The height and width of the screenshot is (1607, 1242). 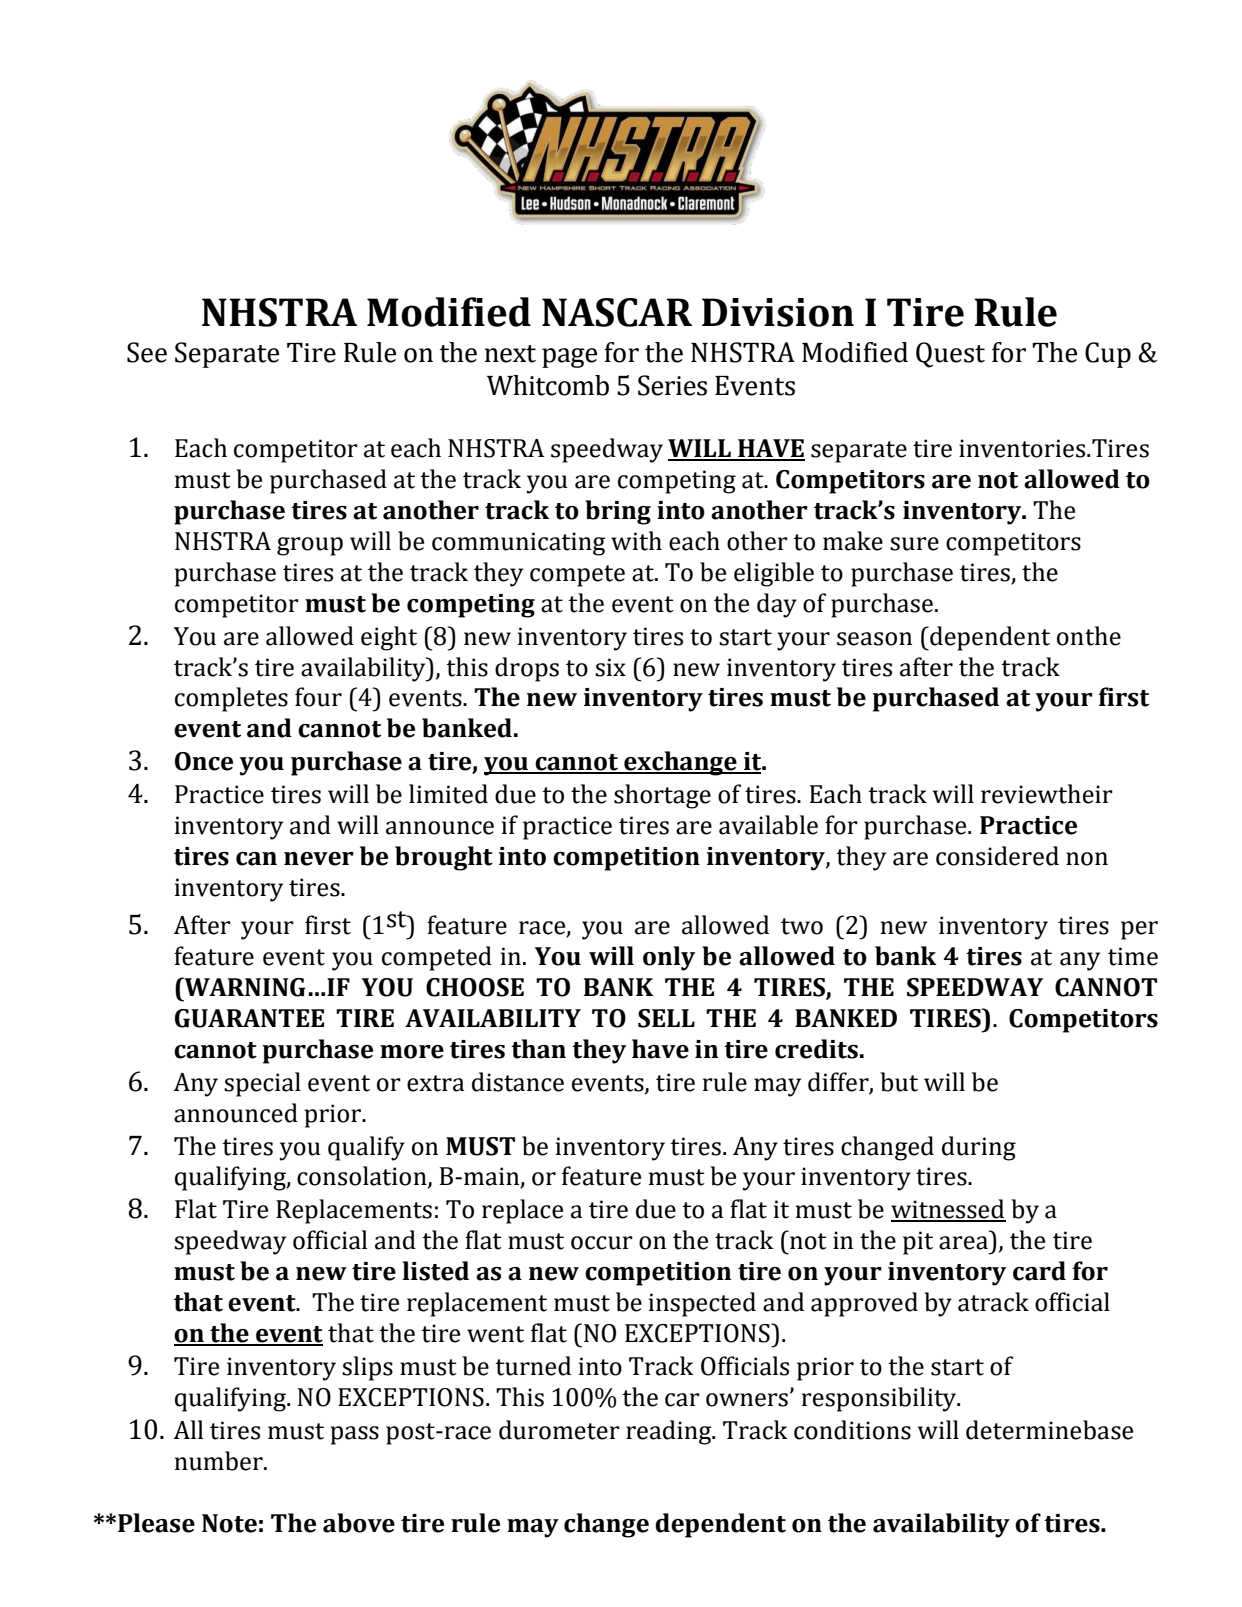 I want to click on never, so click(x=319, y=859).
